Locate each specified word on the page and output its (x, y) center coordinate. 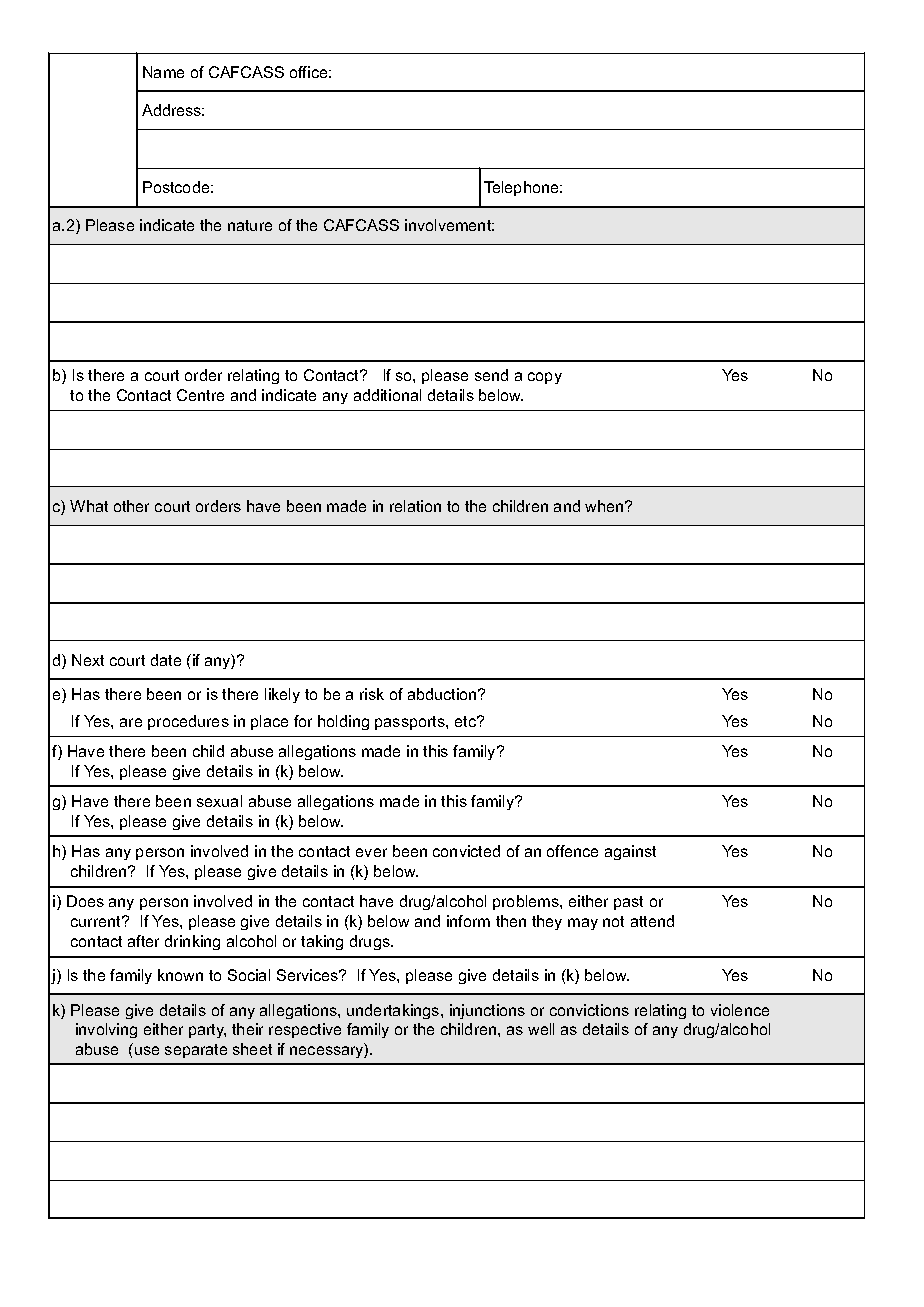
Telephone (522, 188)
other (131, 506)
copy (545, 378)
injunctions (487, 1011)
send (491, 375)
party (207, 1031)
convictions (589, 1010)
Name (163, 72)
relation (415, 506)
